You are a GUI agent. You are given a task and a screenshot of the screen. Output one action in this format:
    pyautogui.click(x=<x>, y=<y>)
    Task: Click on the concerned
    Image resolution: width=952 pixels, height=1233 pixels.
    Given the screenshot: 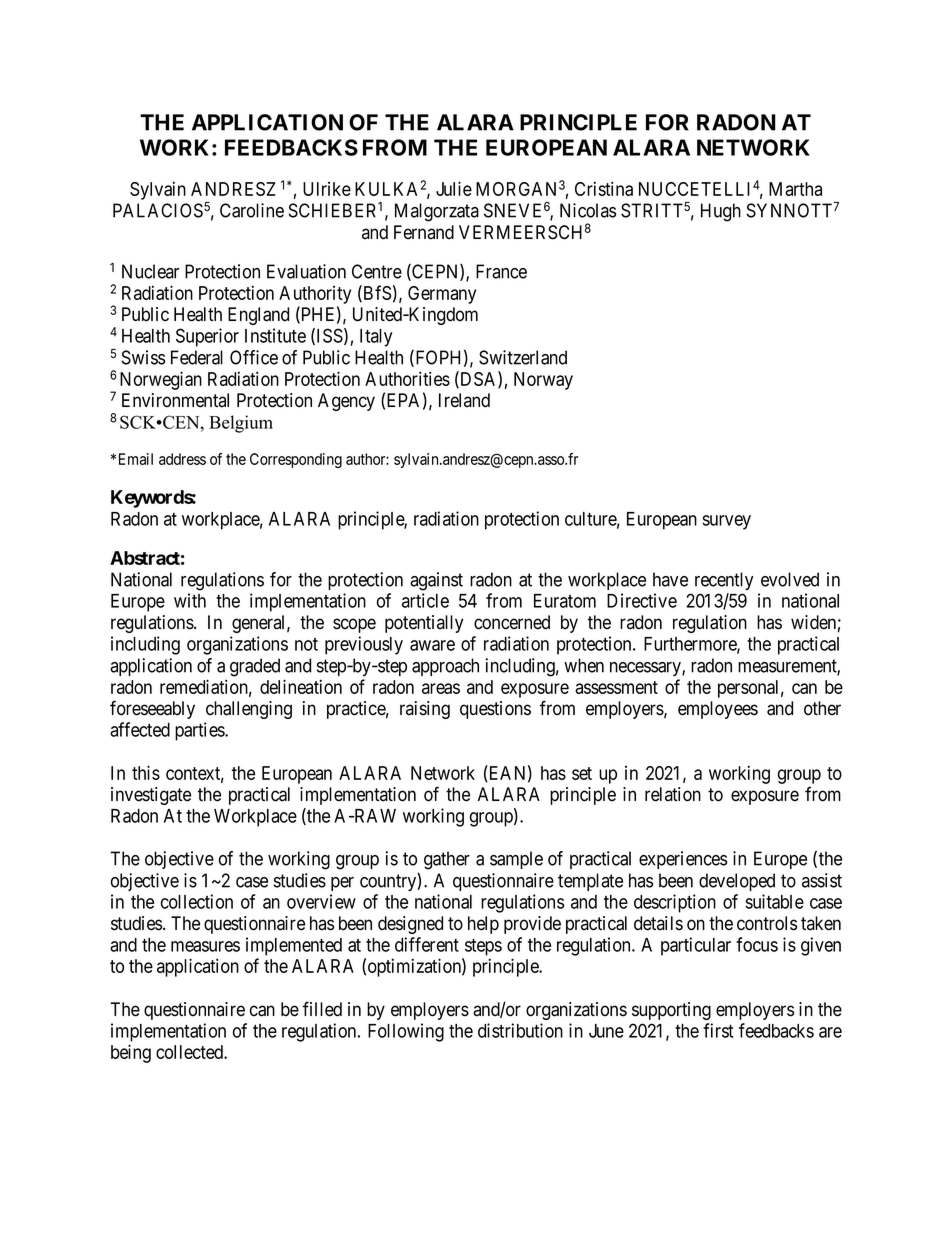 What is the action you would take?
    pyautogui.click(x=512, y=622)
